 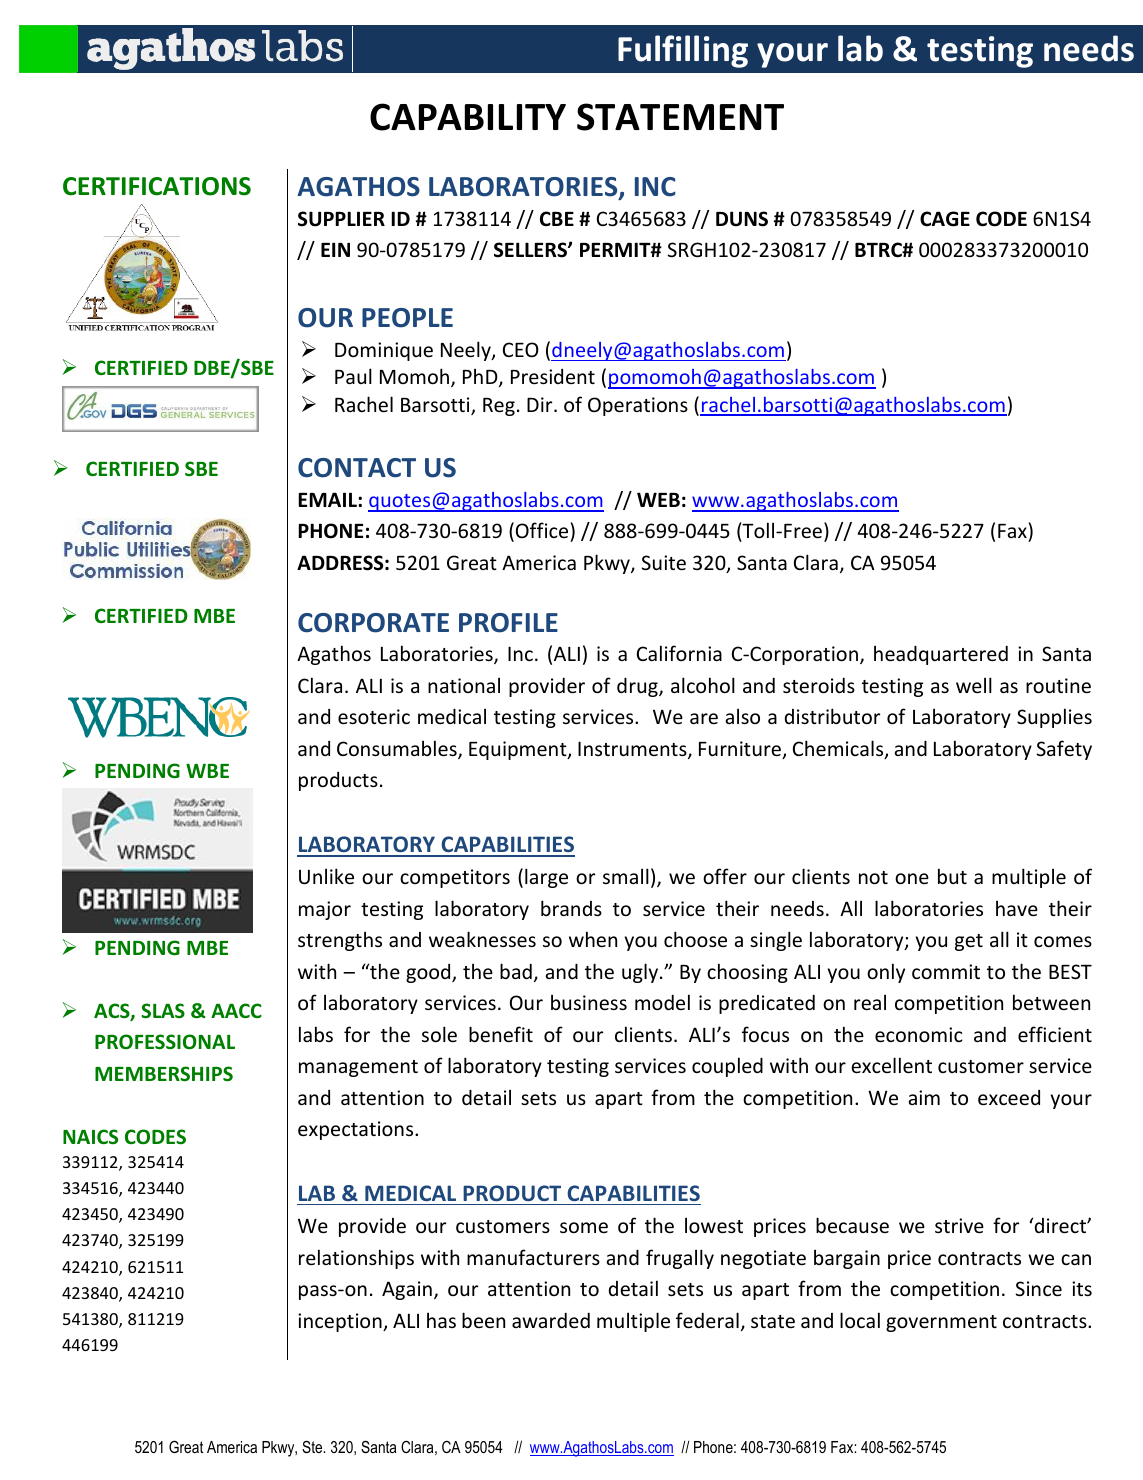 What do you see at coordinates (683, 51) in the screenshot?
I see `Fulfilling` at bounding box center [683, 51].
